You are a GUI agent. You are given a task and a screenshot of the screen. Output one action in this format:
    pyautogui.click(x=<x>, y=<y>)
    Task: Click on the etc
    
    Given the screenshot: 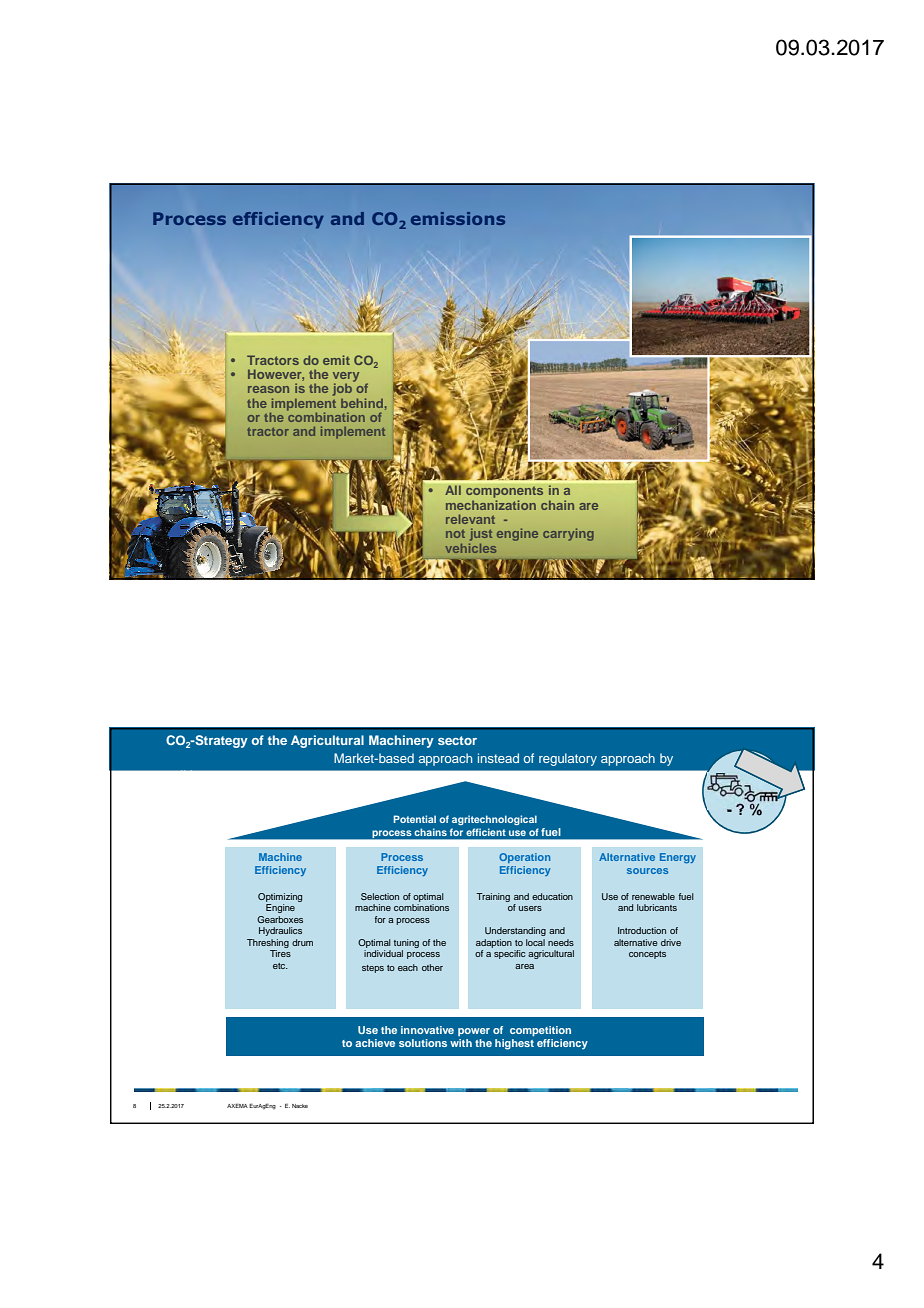 What is the action you would take?
    pyautogui.click(x=280, y=966)
